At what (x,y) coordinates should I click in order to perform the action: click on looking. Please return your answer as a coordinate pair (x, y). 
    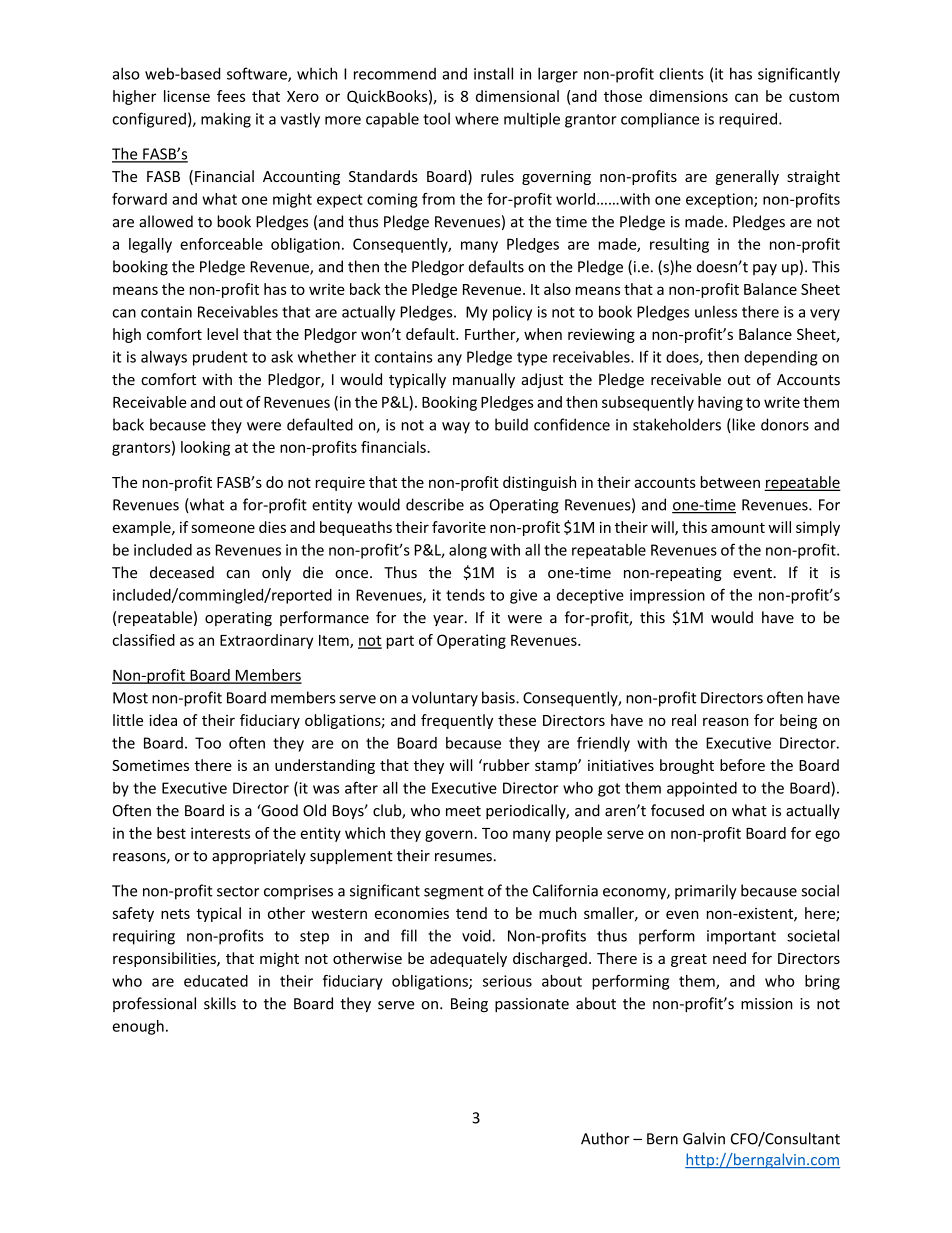
    Looking at the image, I should click on (205, 448).
